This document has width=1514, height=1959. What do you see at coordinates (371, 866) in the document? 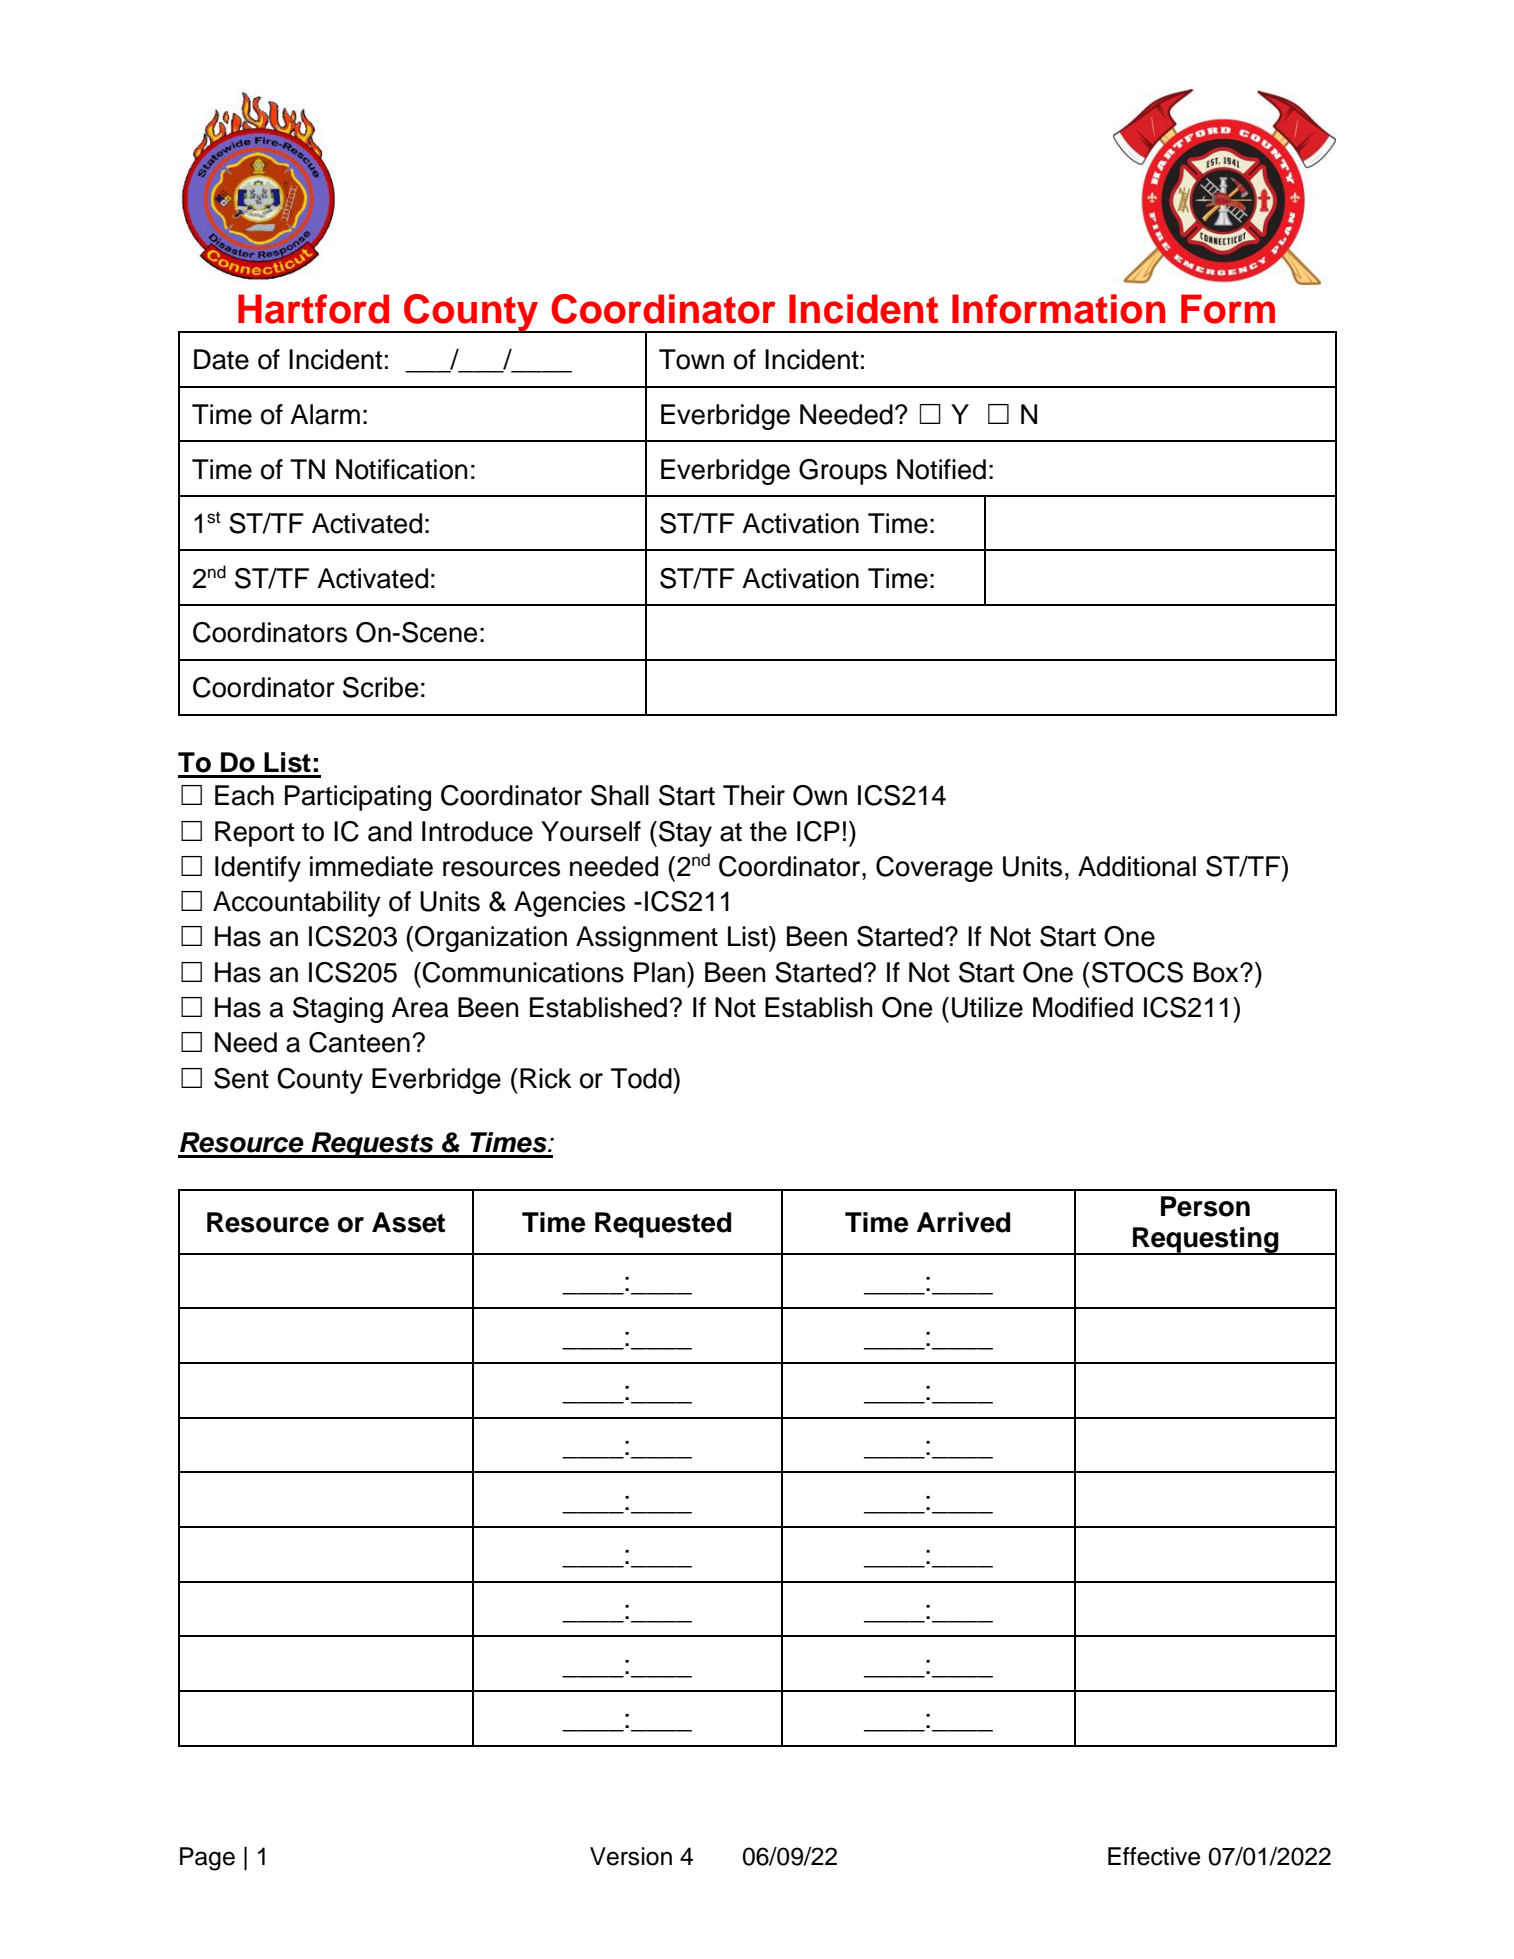
I see `immediate` at bounding box center [371, 866].
